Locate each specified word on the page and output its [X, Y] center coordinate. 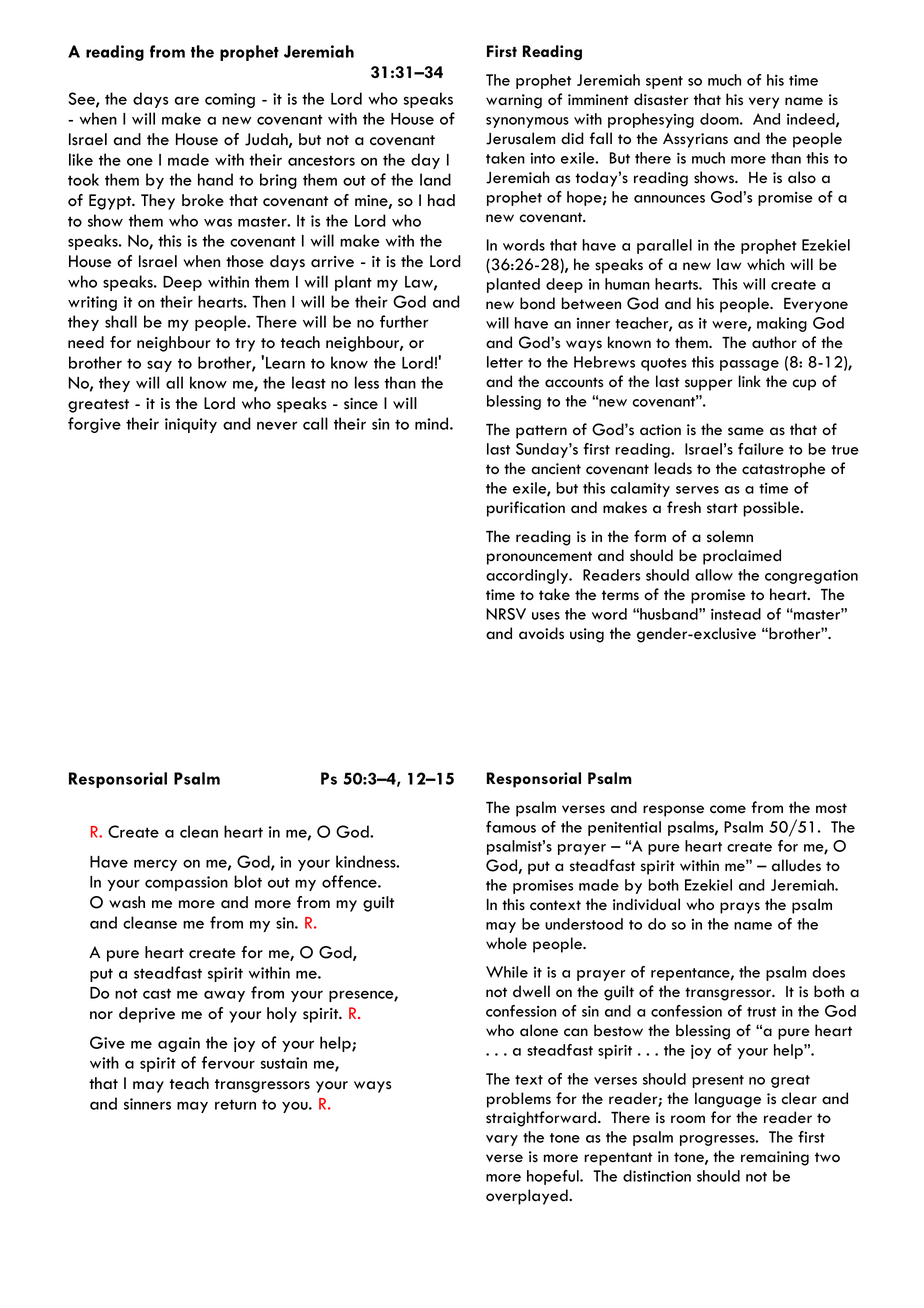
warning [514, 101]
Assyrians [695, 140]
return [235, 1104]
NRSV [506, 614]
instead [736, 614]
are [186, 100]
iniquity [191, 425]
